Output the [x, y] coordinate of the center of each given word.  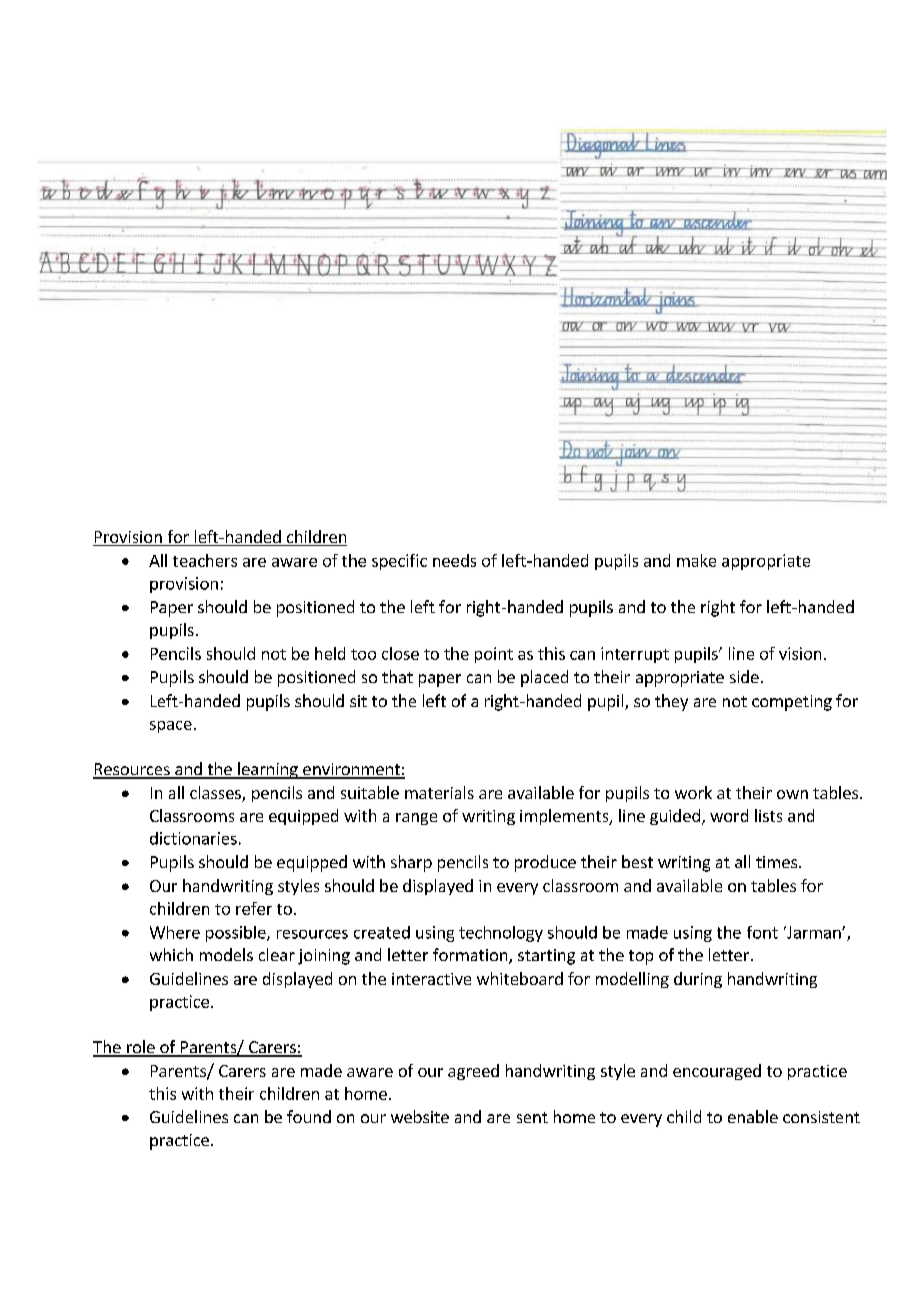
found [309, 1116]
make [696, 560]
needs [454, 560]
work [693, 792]
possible [237, 934]
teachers [205, 560]
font [762, 932]
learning [268, 770]
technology [501, 934]
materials [439, 792]
